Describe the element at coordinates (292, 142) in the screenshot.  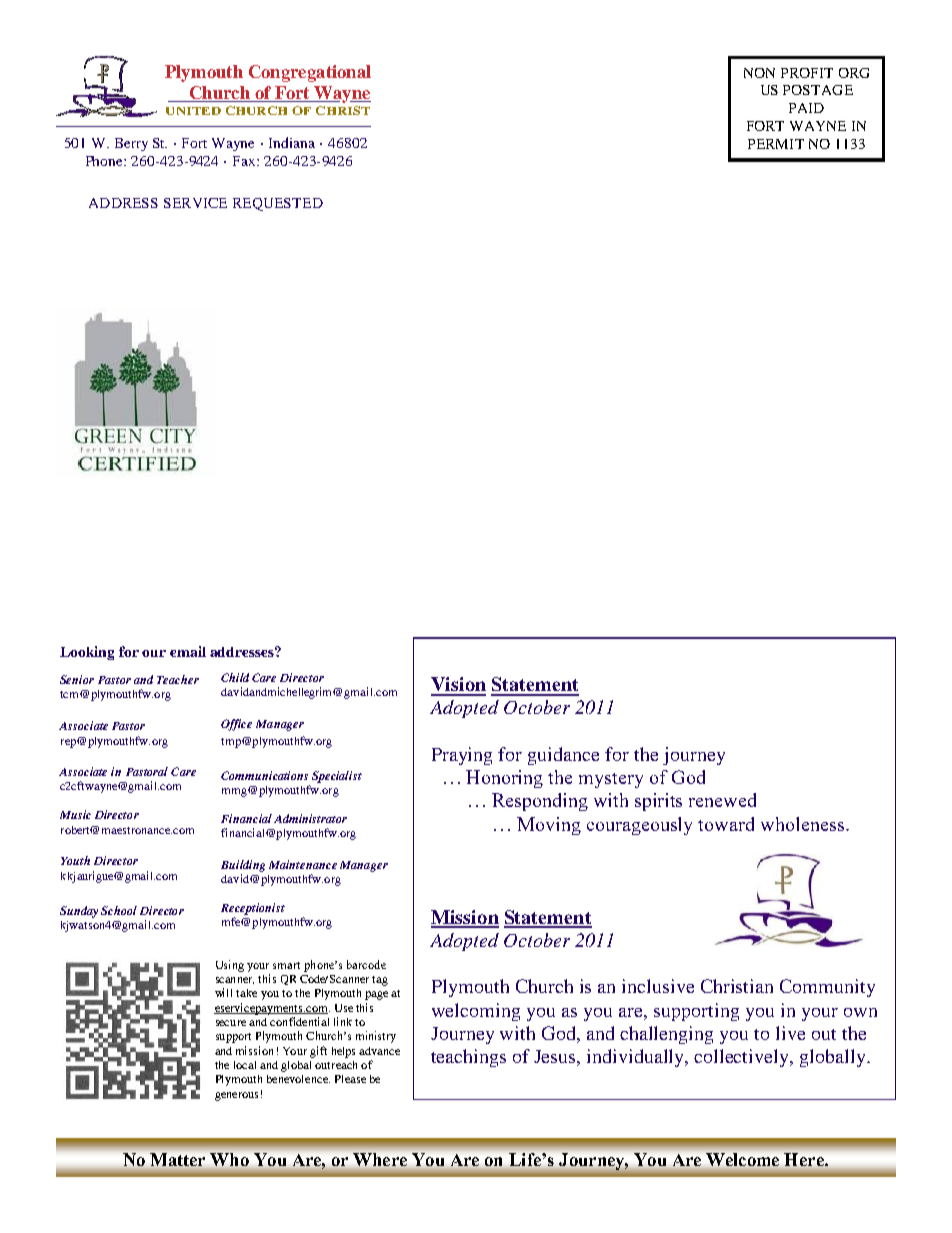
I see `Indiana` at that location.
